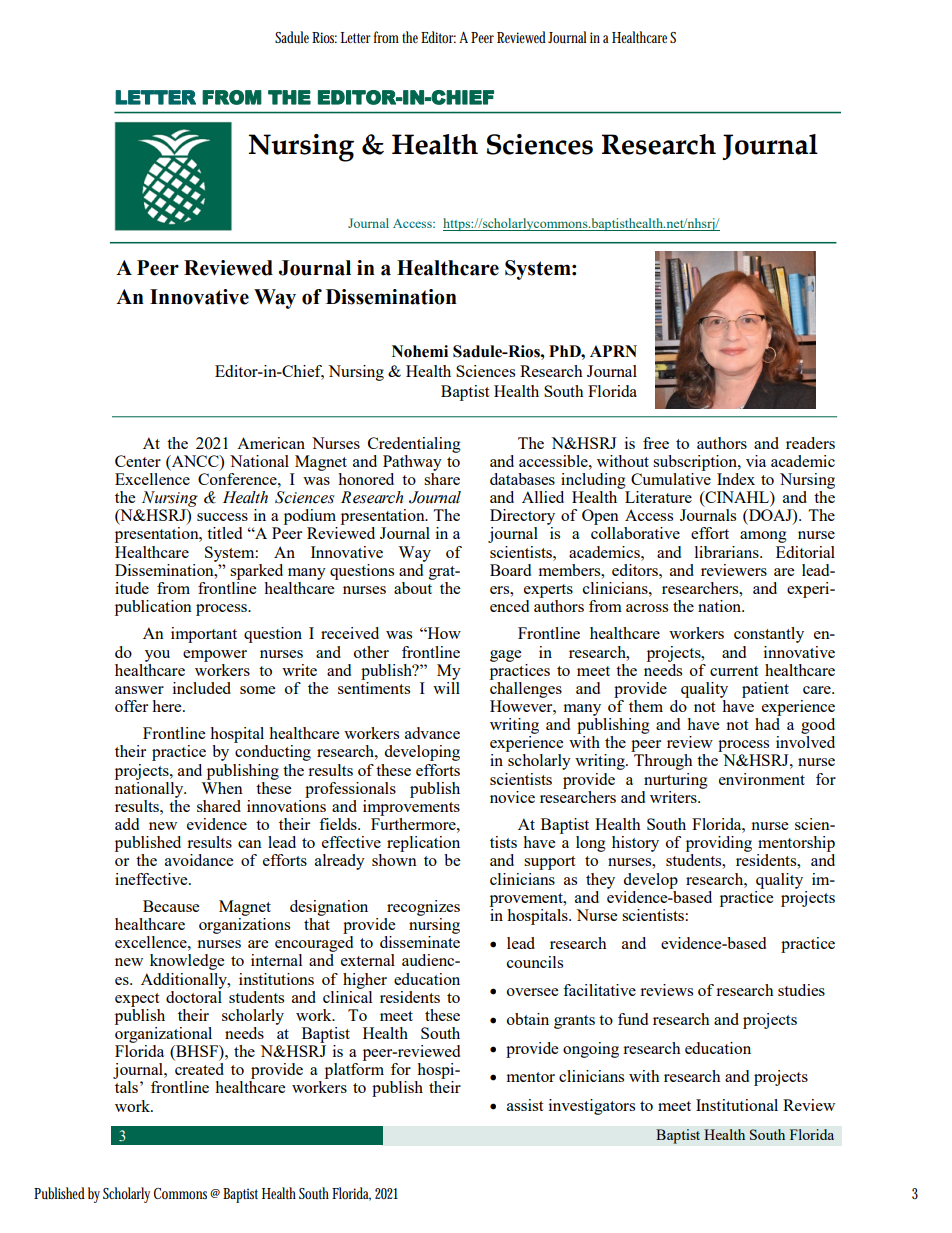 This screenshot has height=1233, width=952. What do you see at coordinates (613, 351) in the screenshot?
I see `APRN` at bounding box center [613, 351].
